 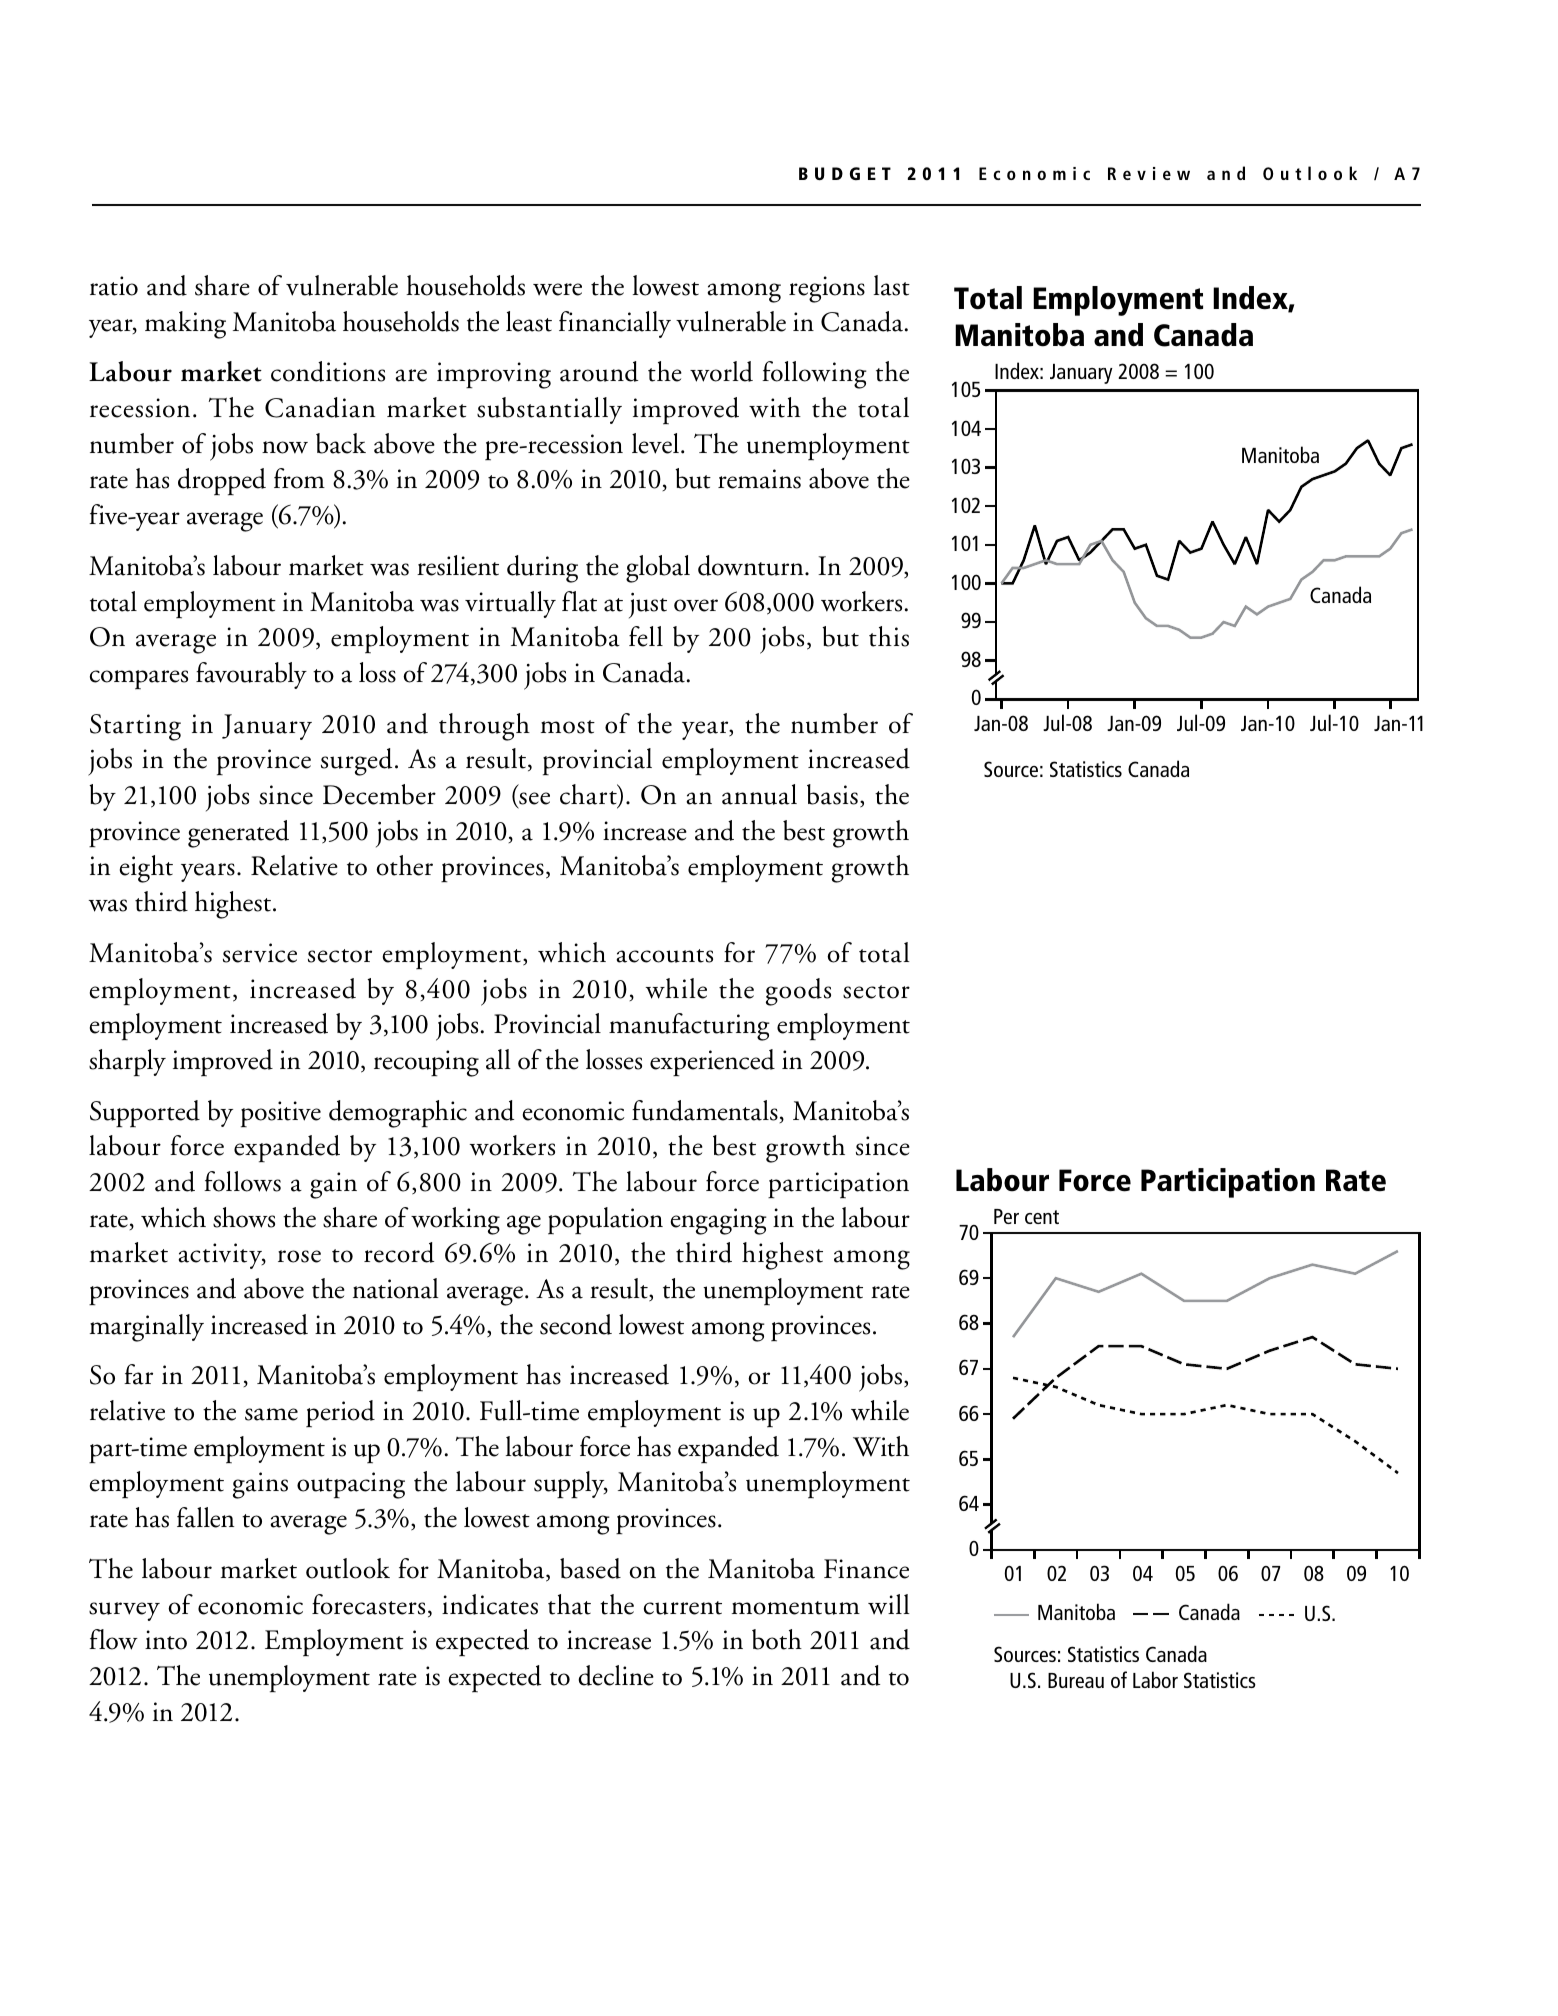 I want to click on this, so click(x=889, y=636).
